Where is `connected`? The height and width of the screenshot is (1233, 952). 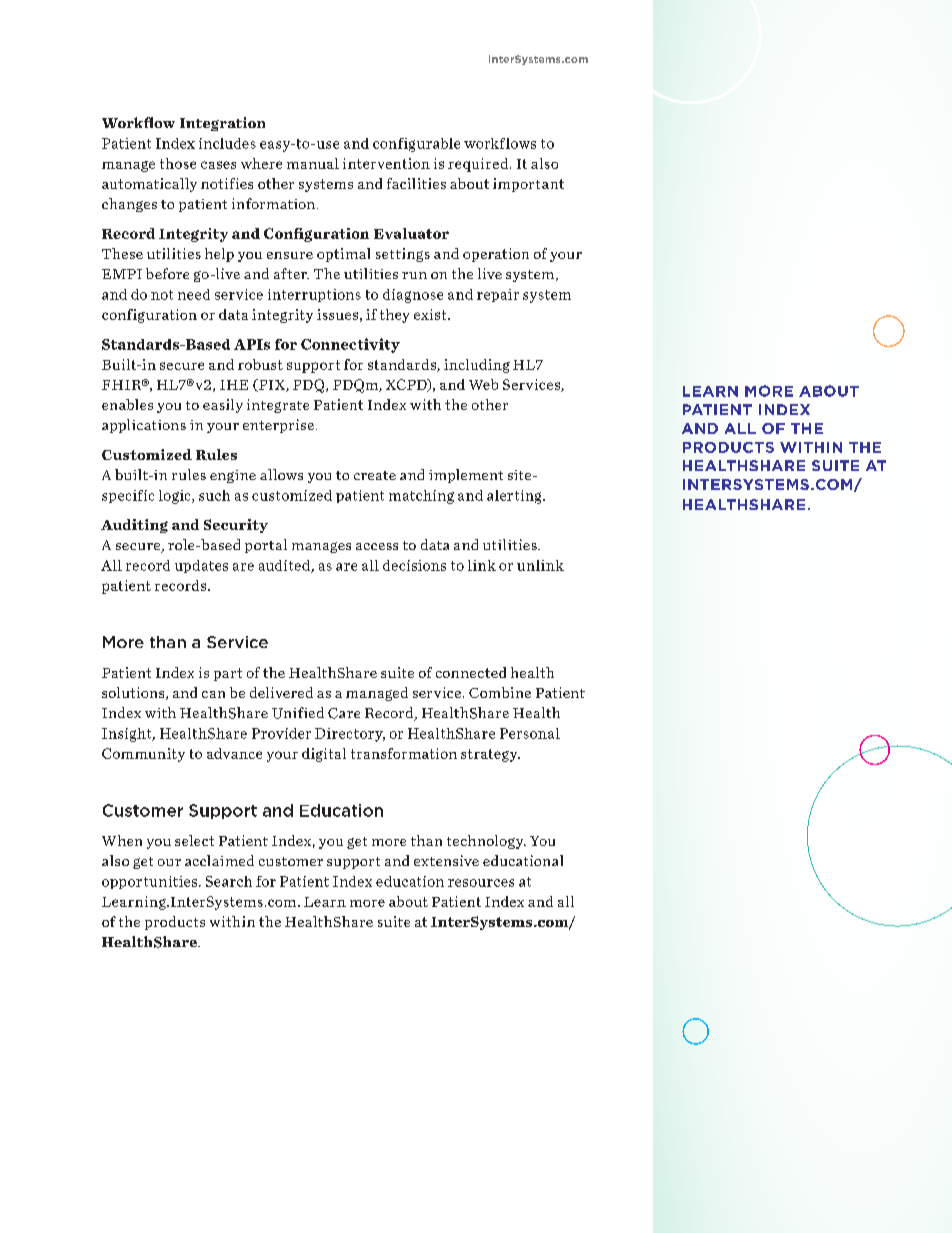
connected is located at coordinates (471, 672).
